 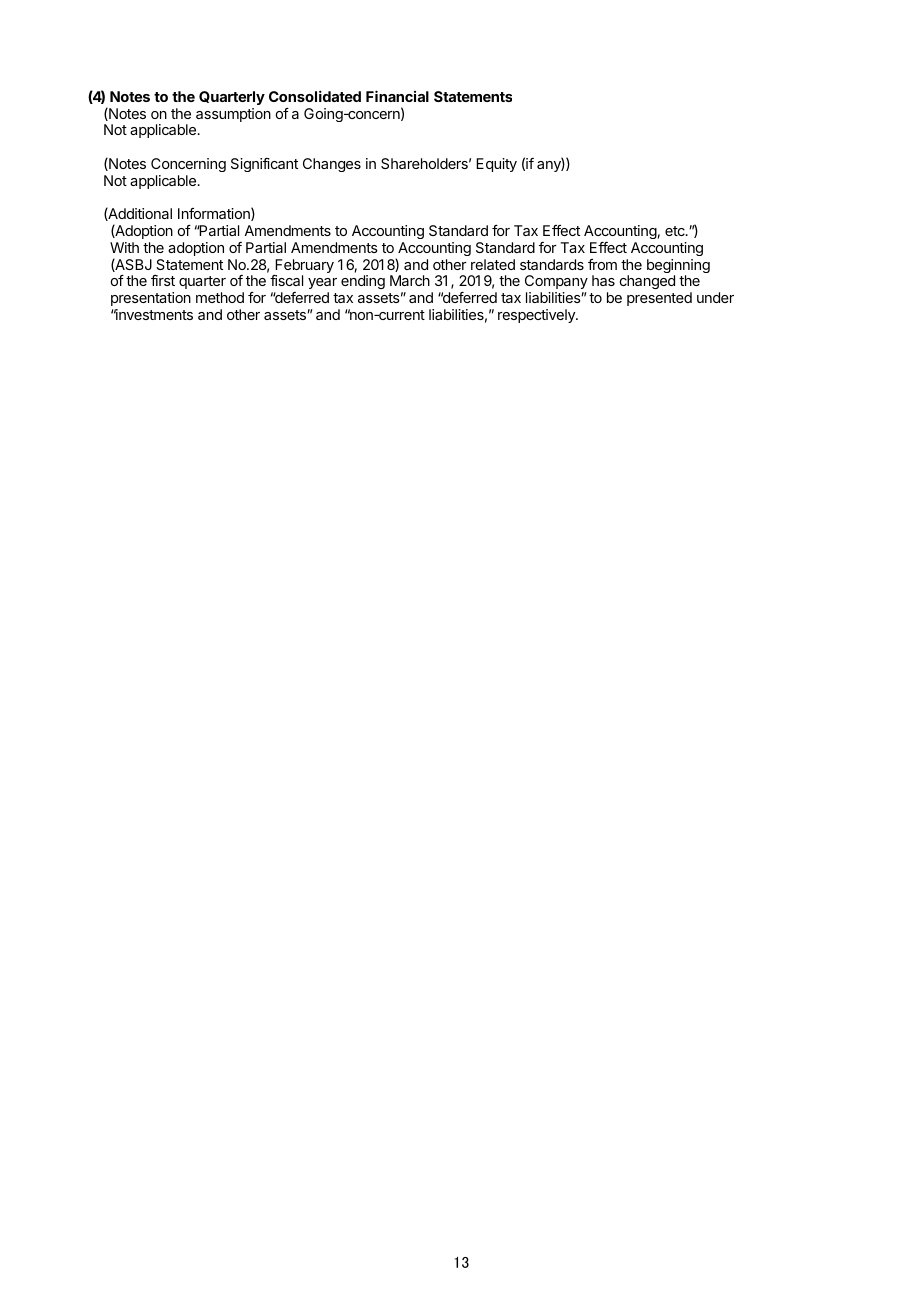 What do you see at coordinates (397, 96) in the screenshot?
I see `Financial` at bounding box center [397, 96].
